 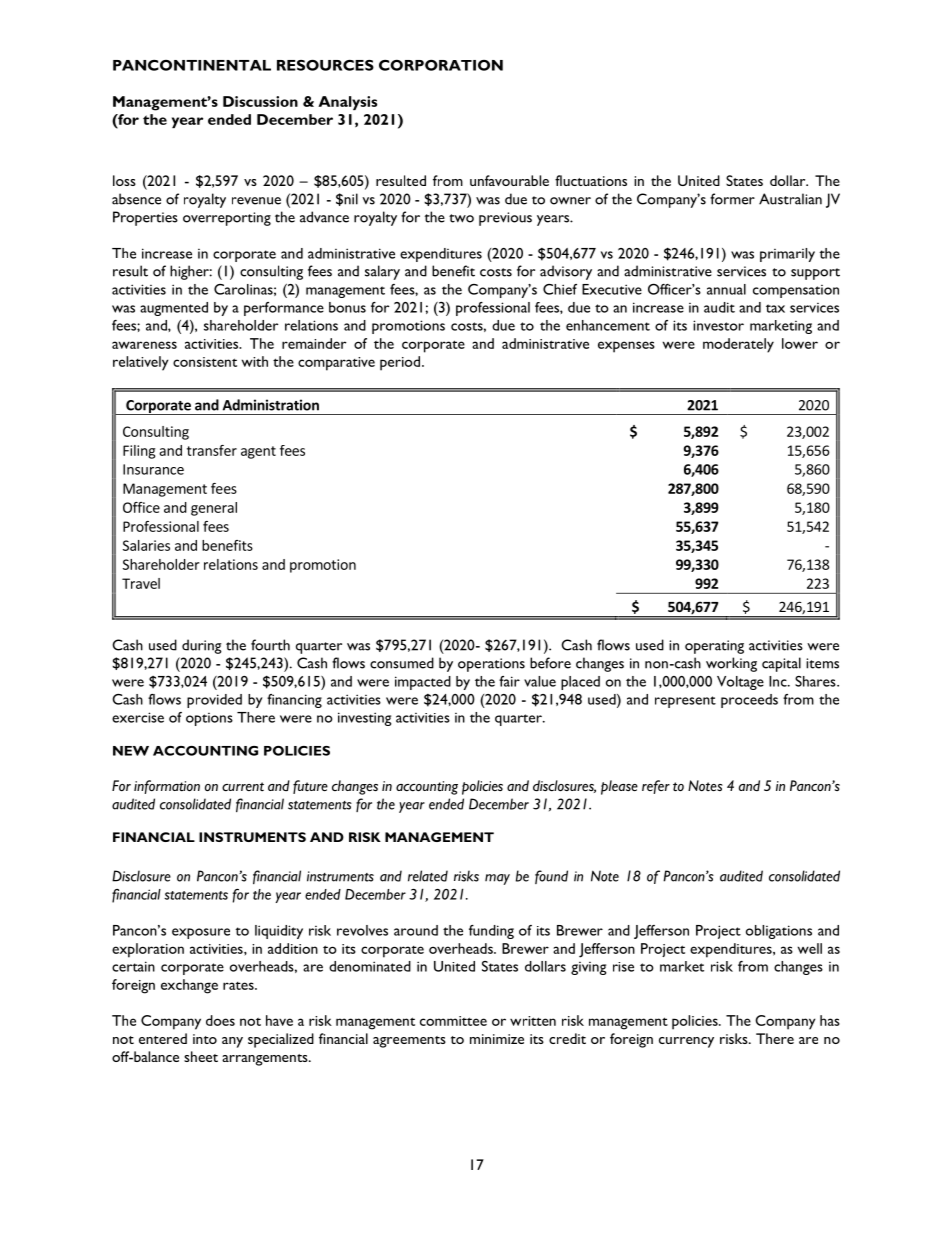 What do you see at coordinates (497, 1039) in the page?
I see `minimize` at bounding box center [497, 1039].
